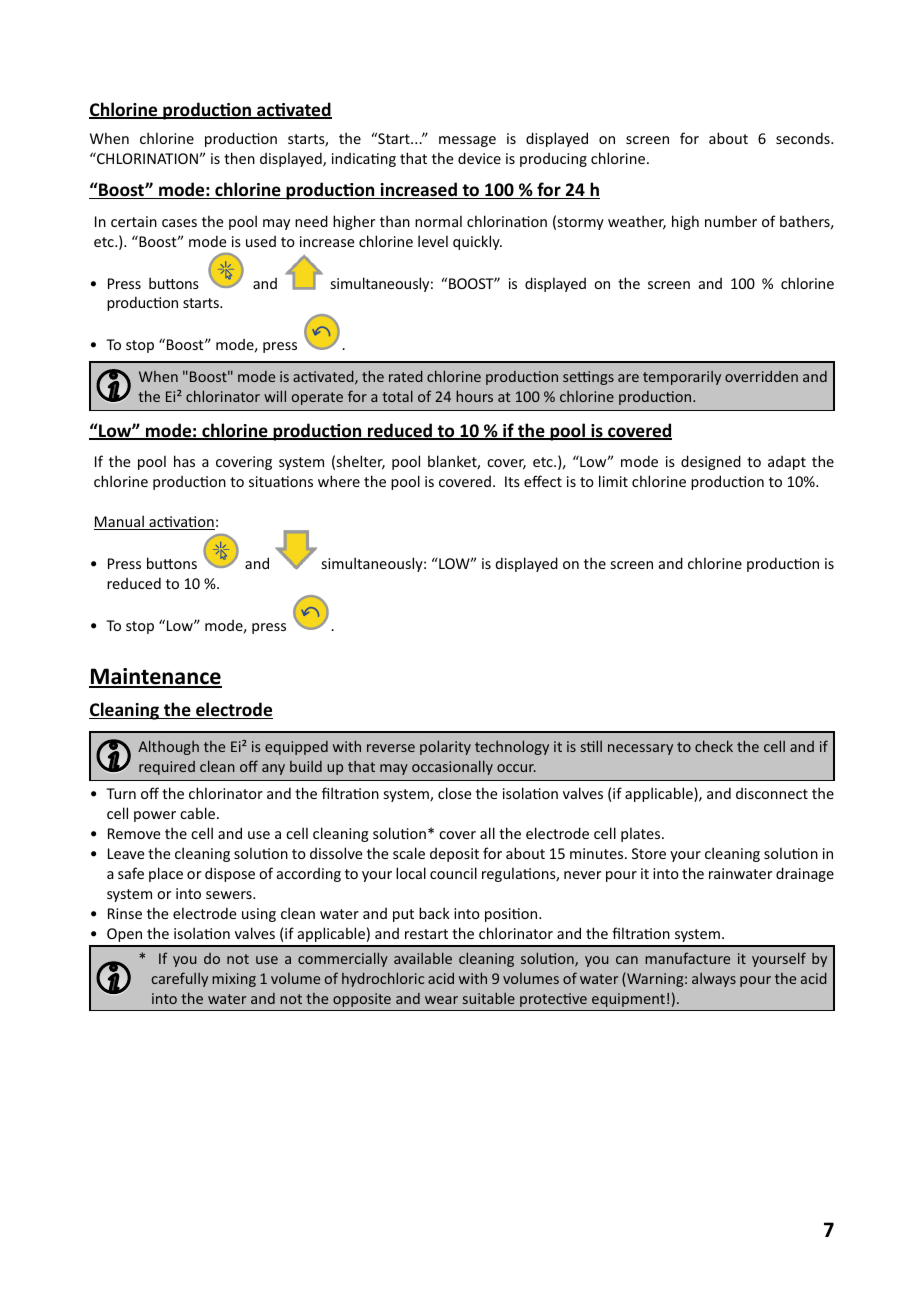 The width and height of the image is (924, 1310). What do you see at coordinates (155, 677) in the image?
I see `Maintenance` at bounding box center [155, 677].
